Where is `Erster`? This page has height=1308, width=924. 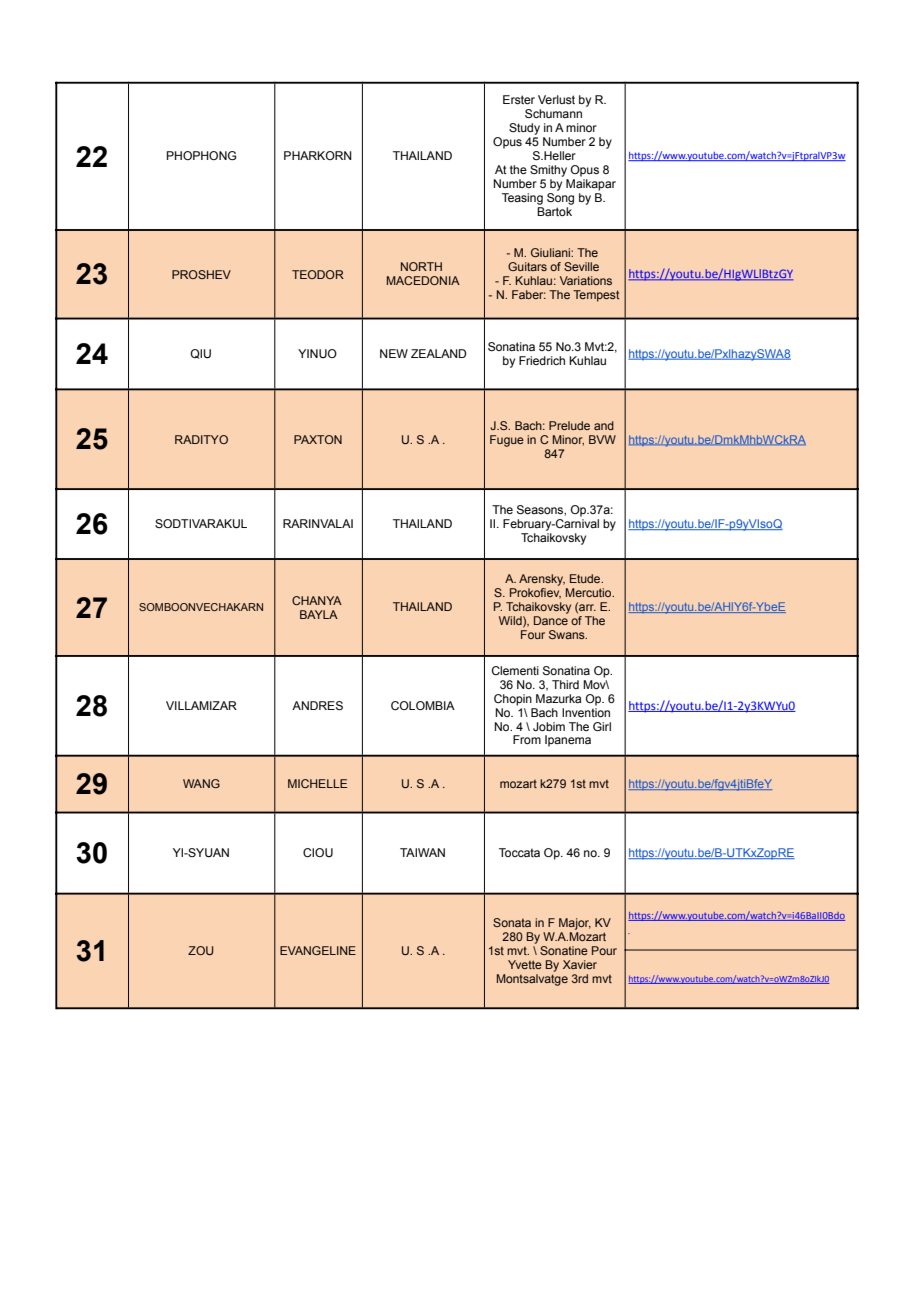 Erster is located at coordinates (519, 99).
